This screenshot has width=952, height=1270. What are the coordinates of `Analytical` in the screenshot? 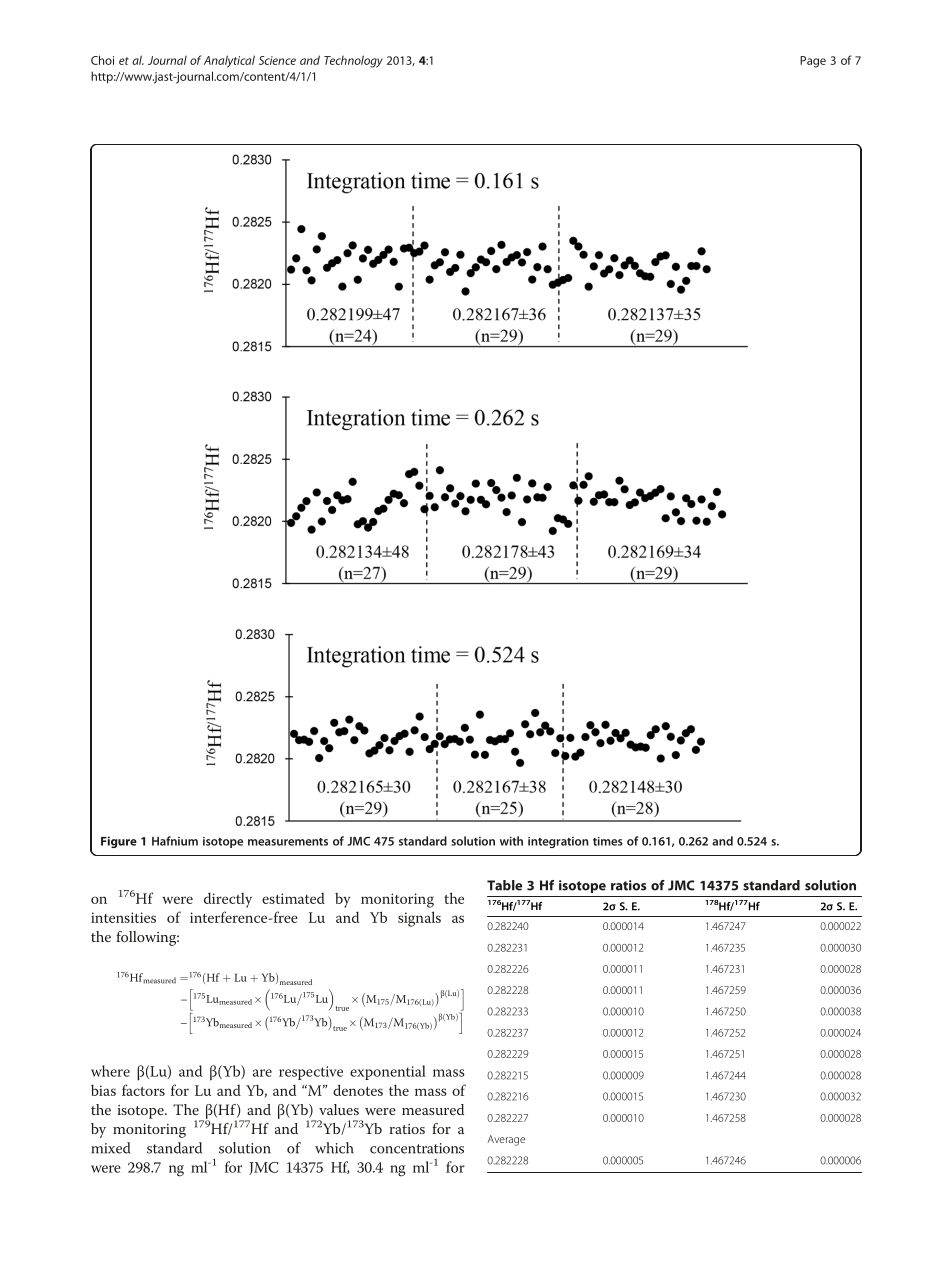 It's located at (229, 61).
